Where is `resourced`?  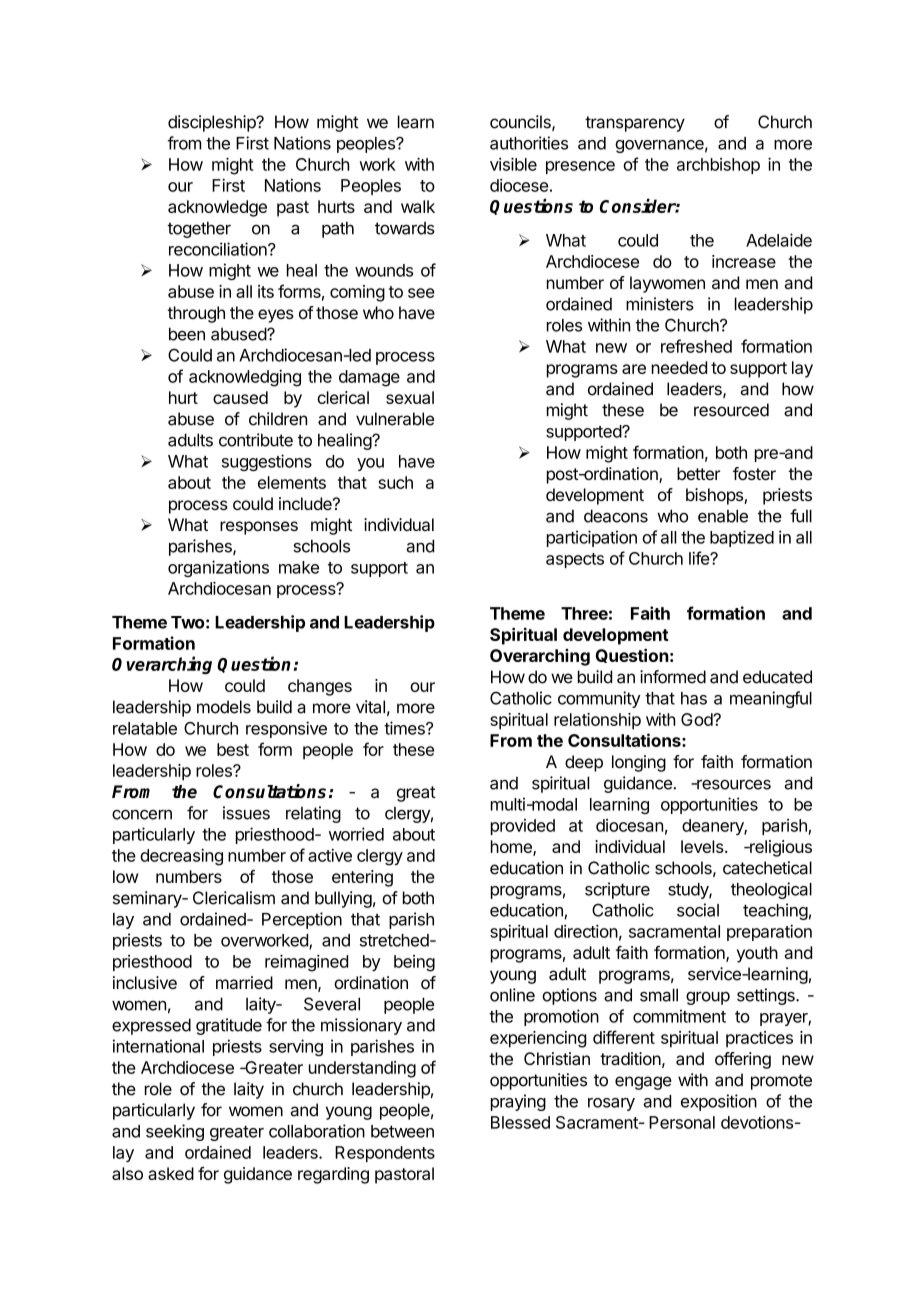
resourced is located at coordinates (731, 410).
